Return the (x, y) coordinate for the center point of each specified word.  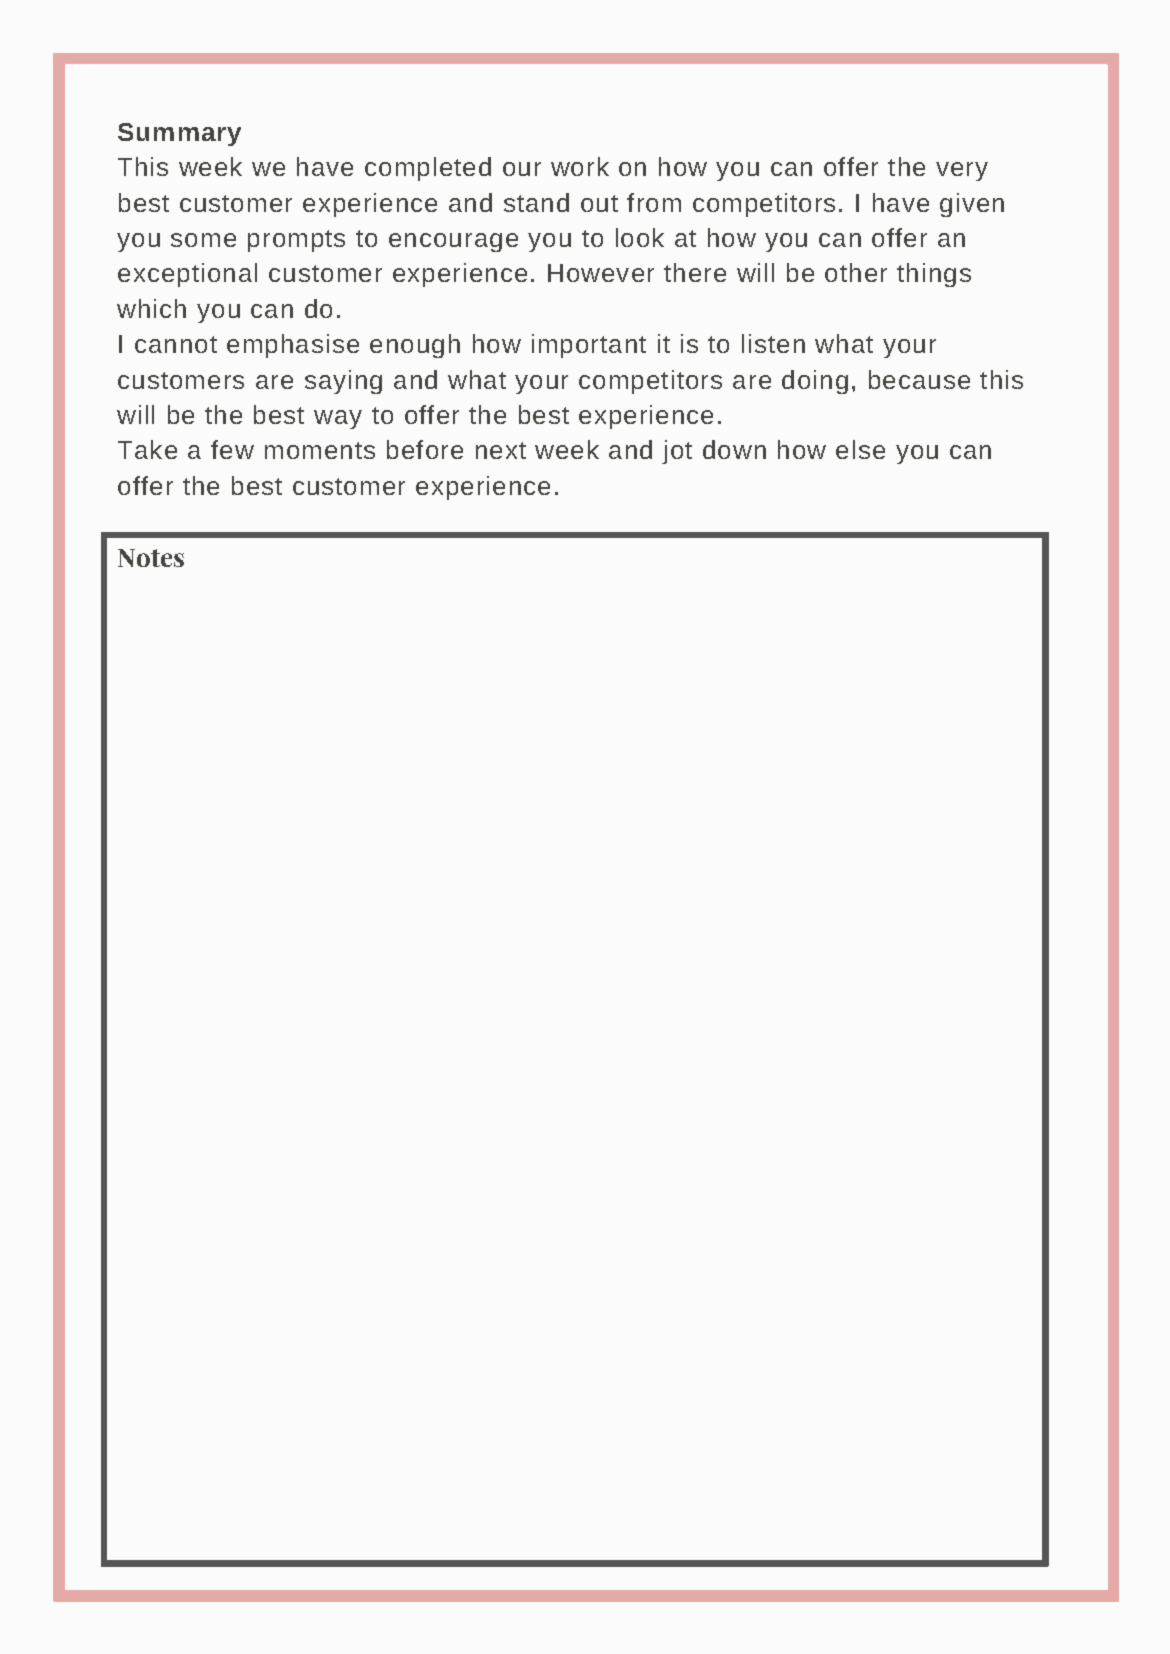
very (962, 171)
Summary (179, 134)
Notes (151, 558)
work (580, 166)
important (589, 346)
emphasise (293, 346)
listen (773, 343)
